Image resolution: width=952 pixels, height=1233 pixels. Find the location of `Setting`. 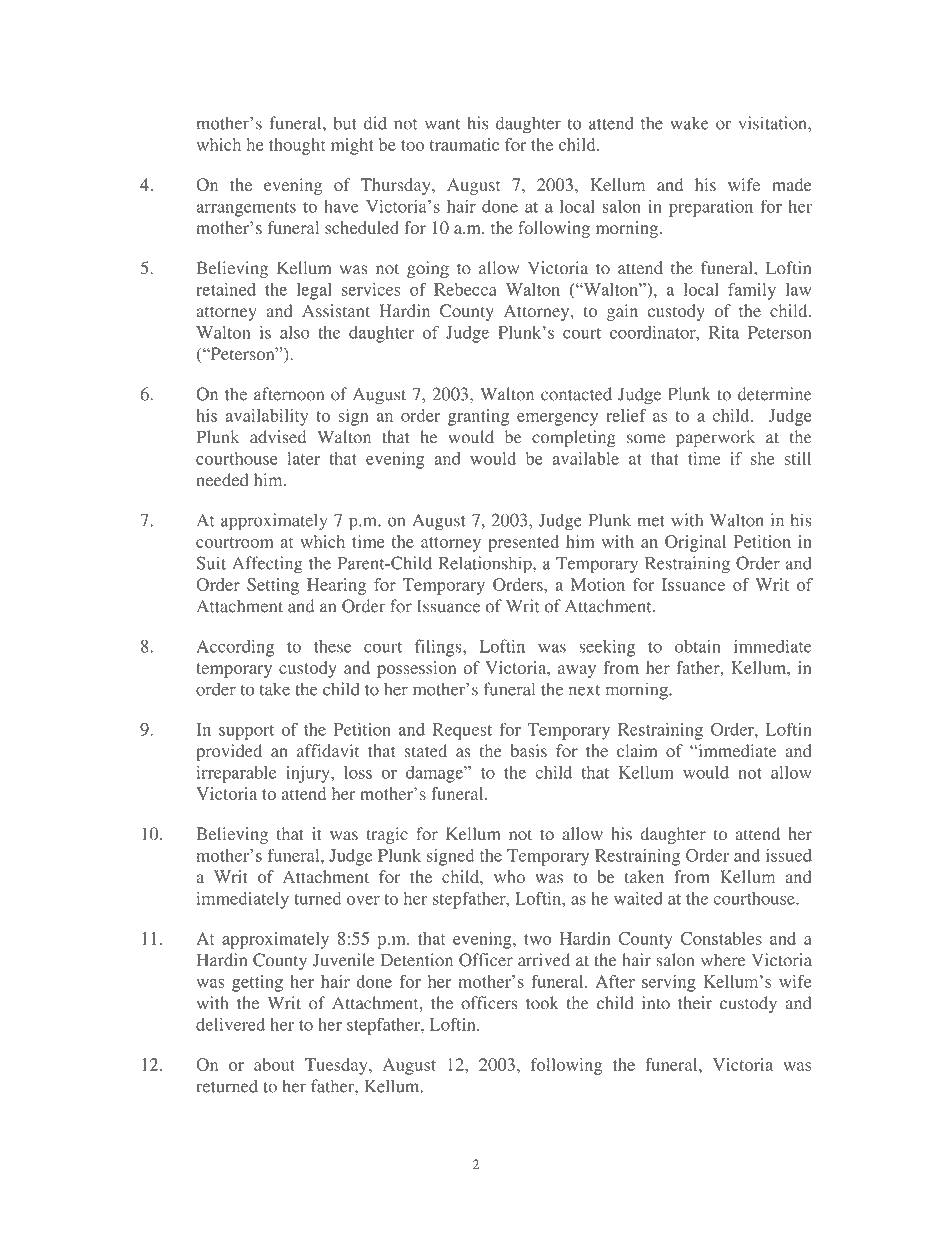

Setting is located at coordinates (273, 586).
